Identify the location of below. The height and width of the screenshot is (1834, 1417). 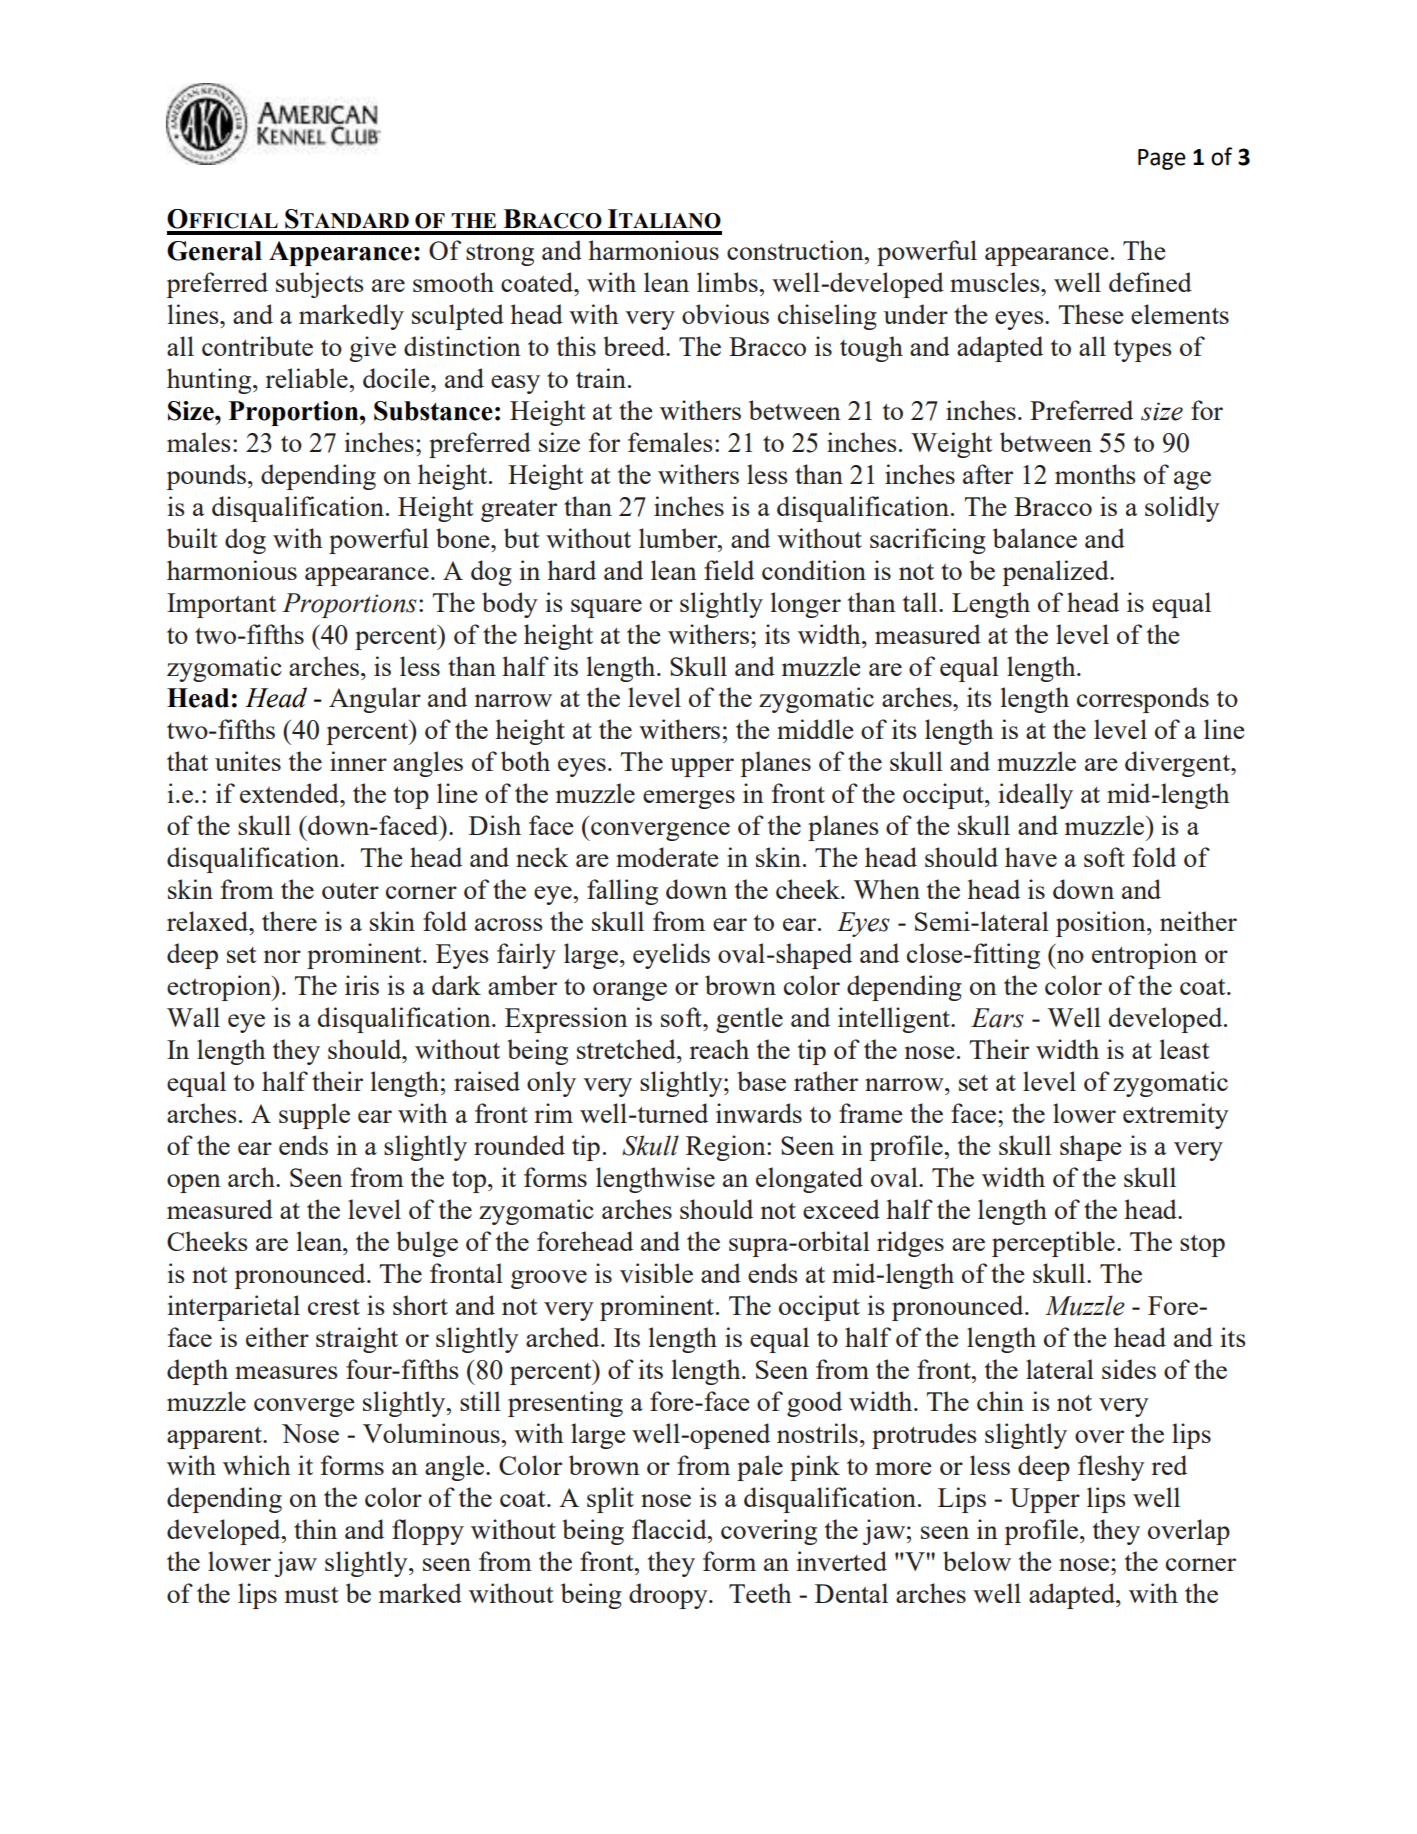
(977, 1561).
